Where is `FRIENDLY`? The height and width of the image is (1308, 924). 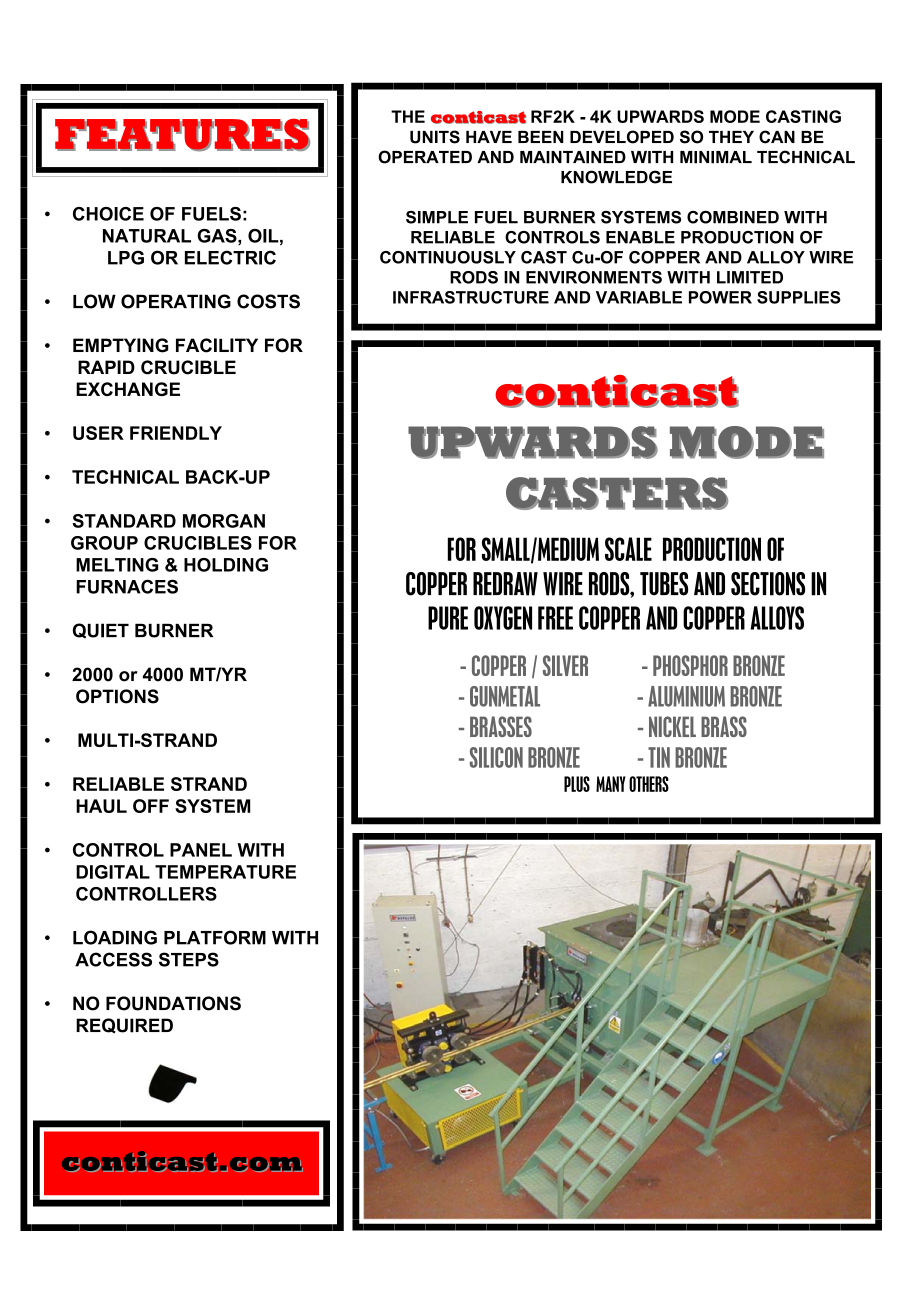 FRIENDLY is located at coordinates (176, 433).
